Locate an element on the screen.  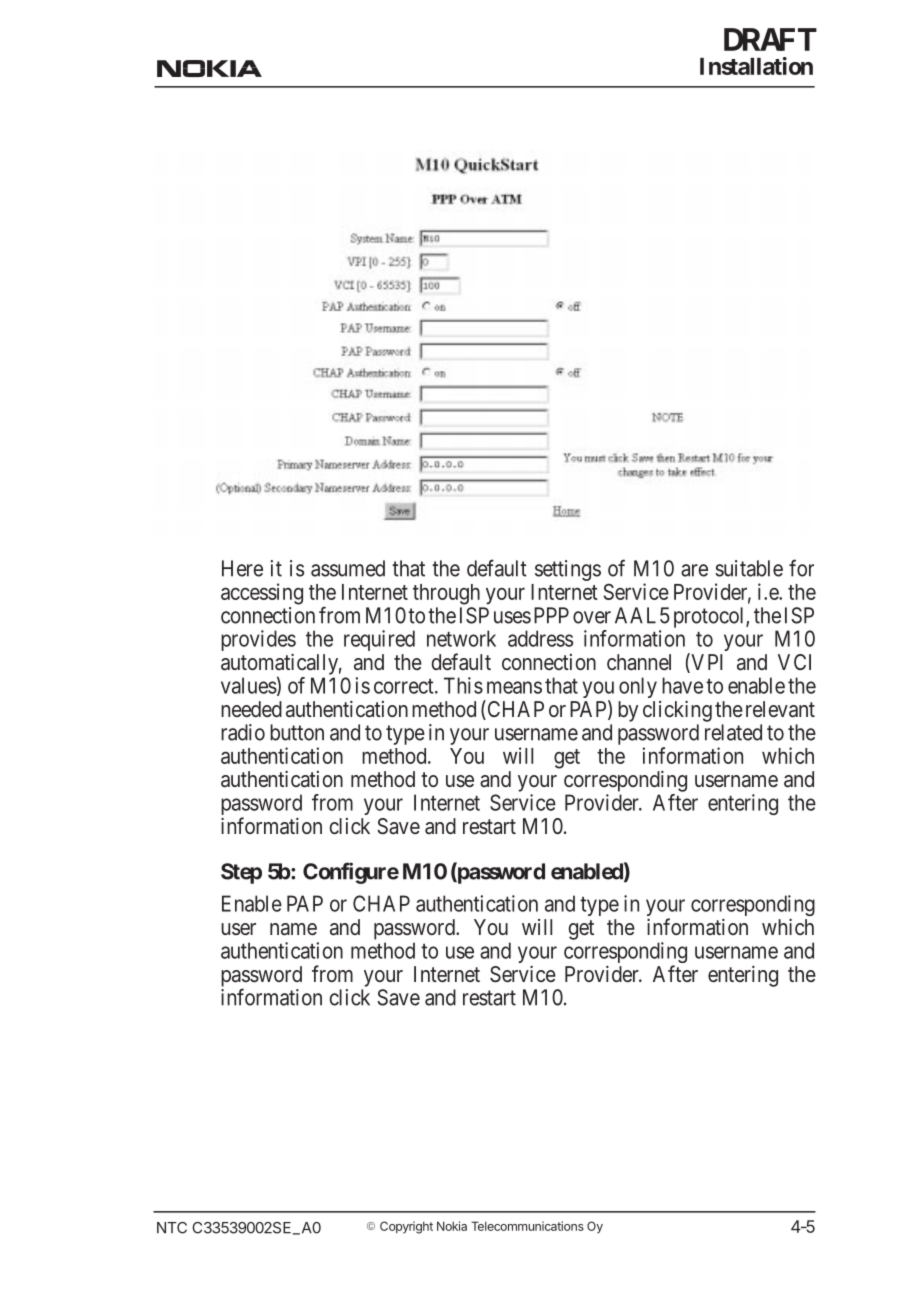
Step is located at coordinates (241, 873).
